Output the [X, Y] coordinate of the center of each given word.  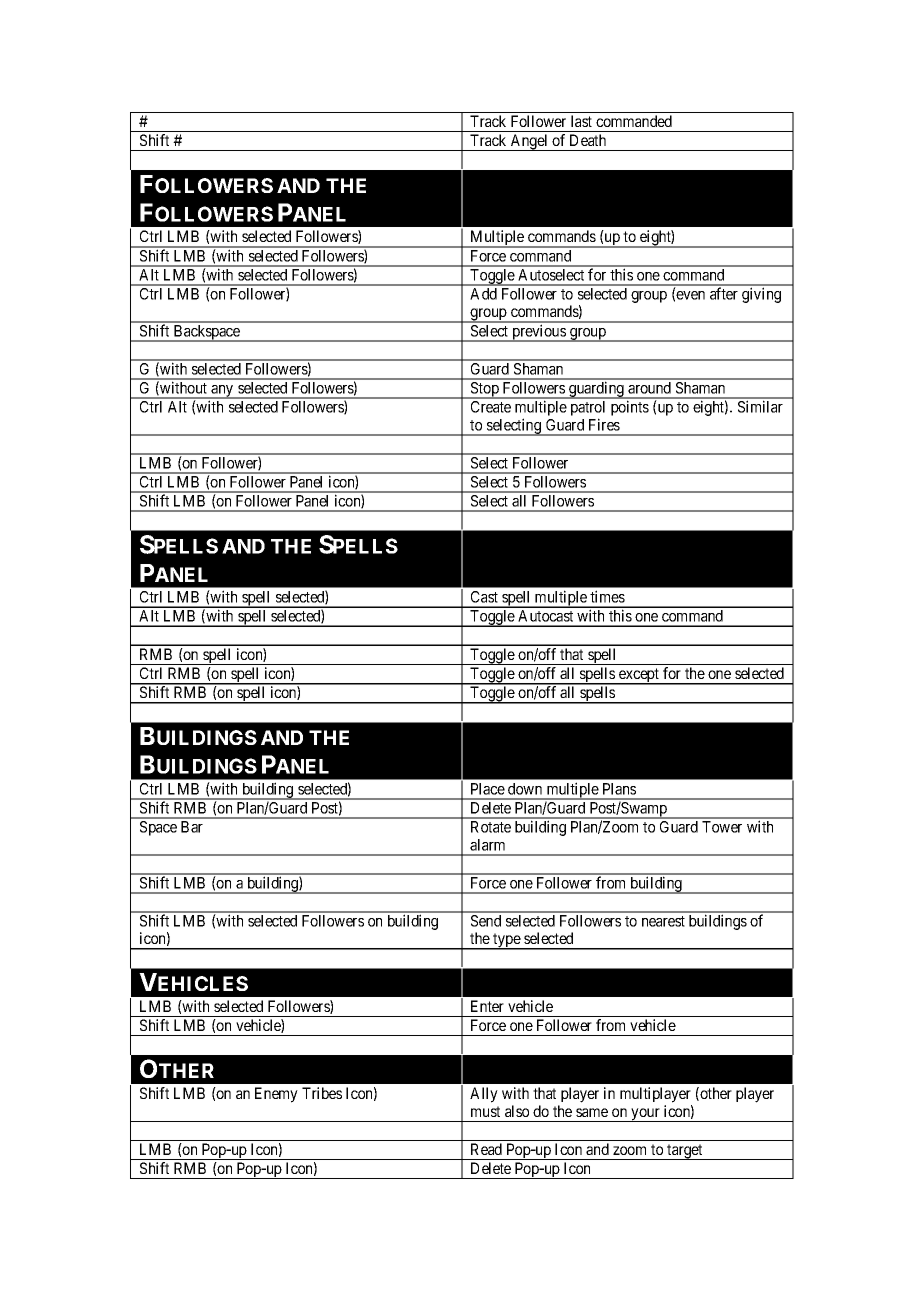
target [685, 1152]
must [485, 1111]
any [222, 392]
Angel [529, 142]
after [724, 293]
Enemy [276, 1095]
